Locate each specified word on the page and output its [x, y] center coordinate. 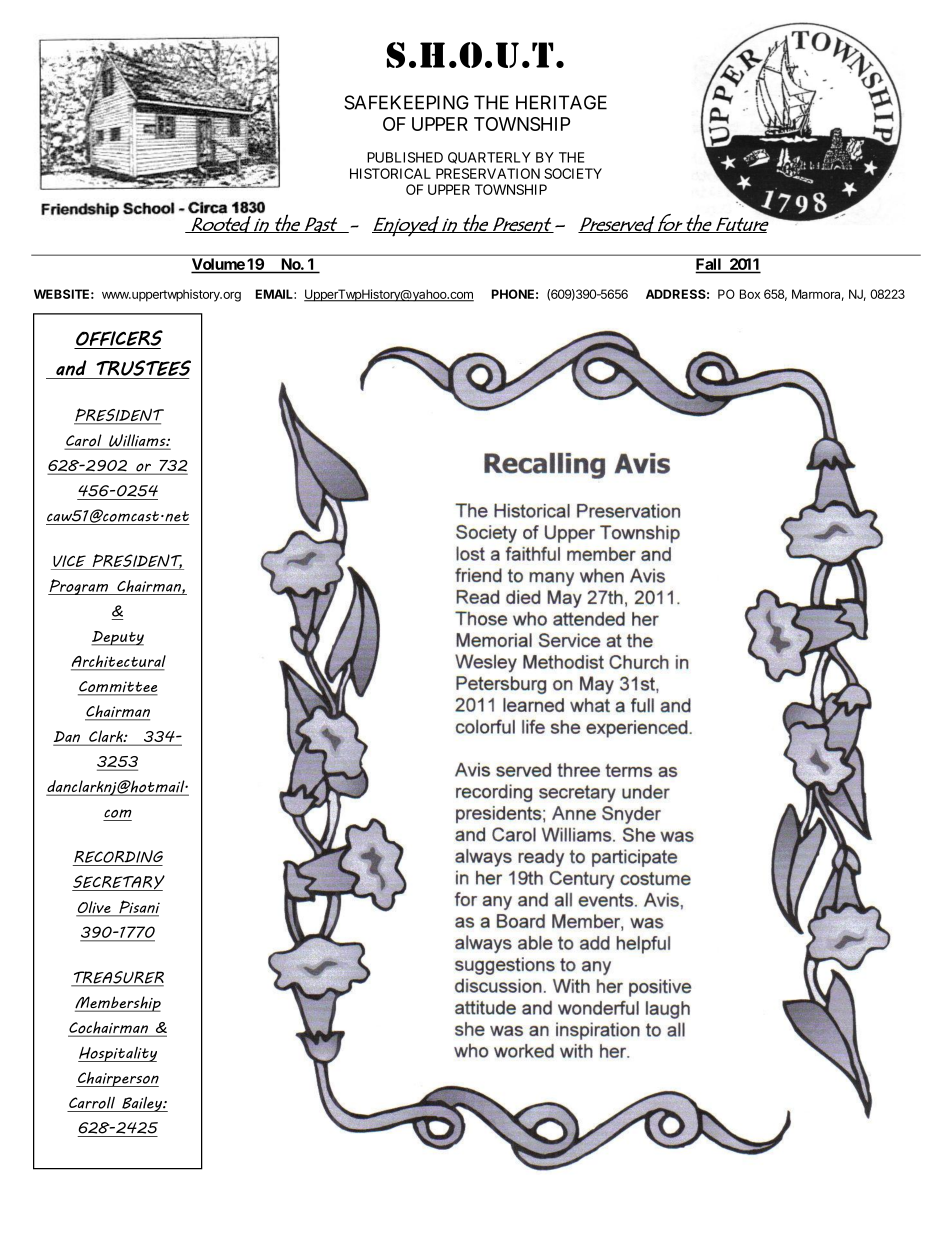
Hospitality [117, 1054]
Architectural [118, 662]
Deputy [117, 638]
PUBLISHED [405, 157]
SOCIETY [573, 173]
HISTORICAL [390, 173]
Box [750, 294]
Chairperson [117, 1079]
